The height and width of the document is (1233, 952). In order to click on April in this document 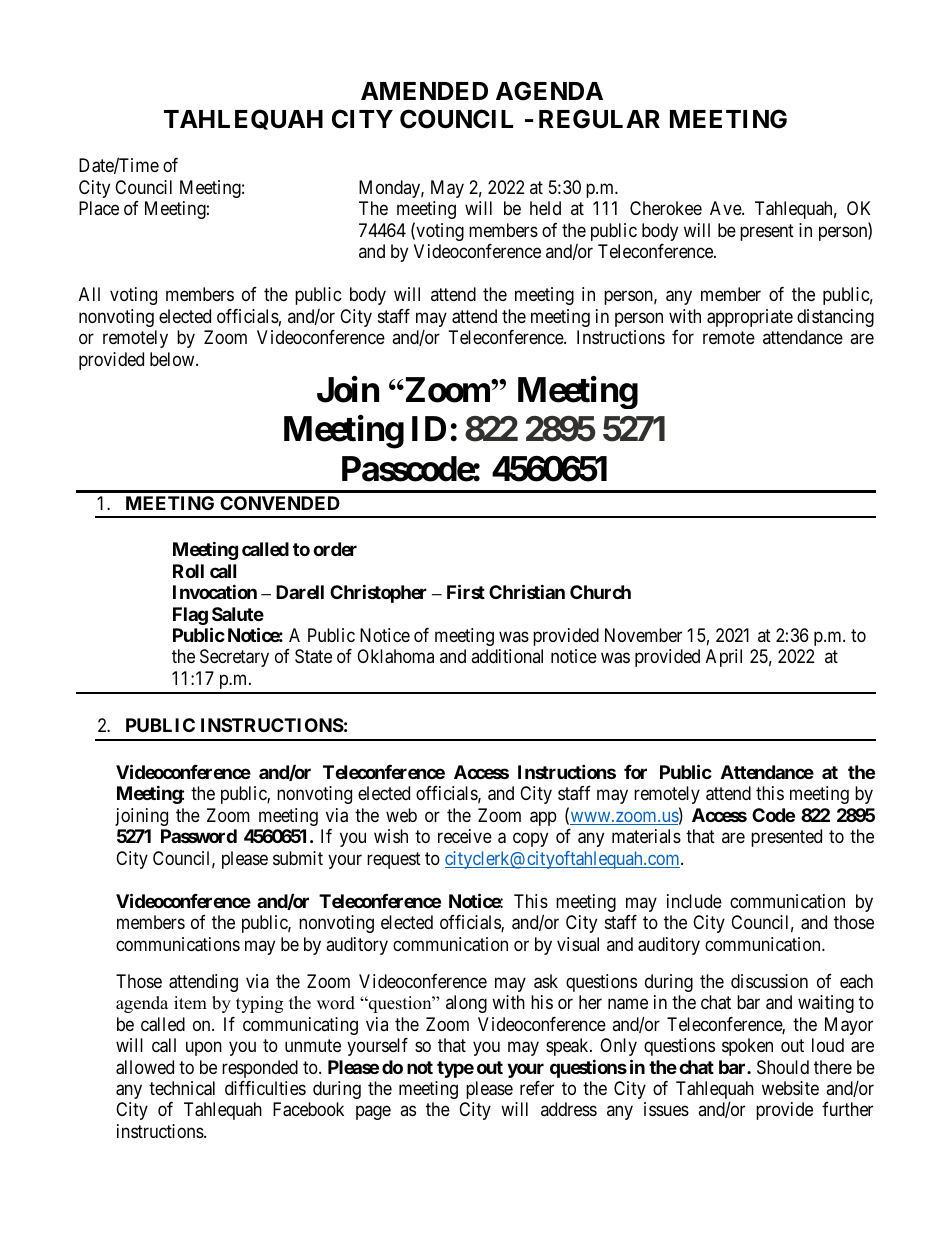, I will do `click(724, 658)`.
